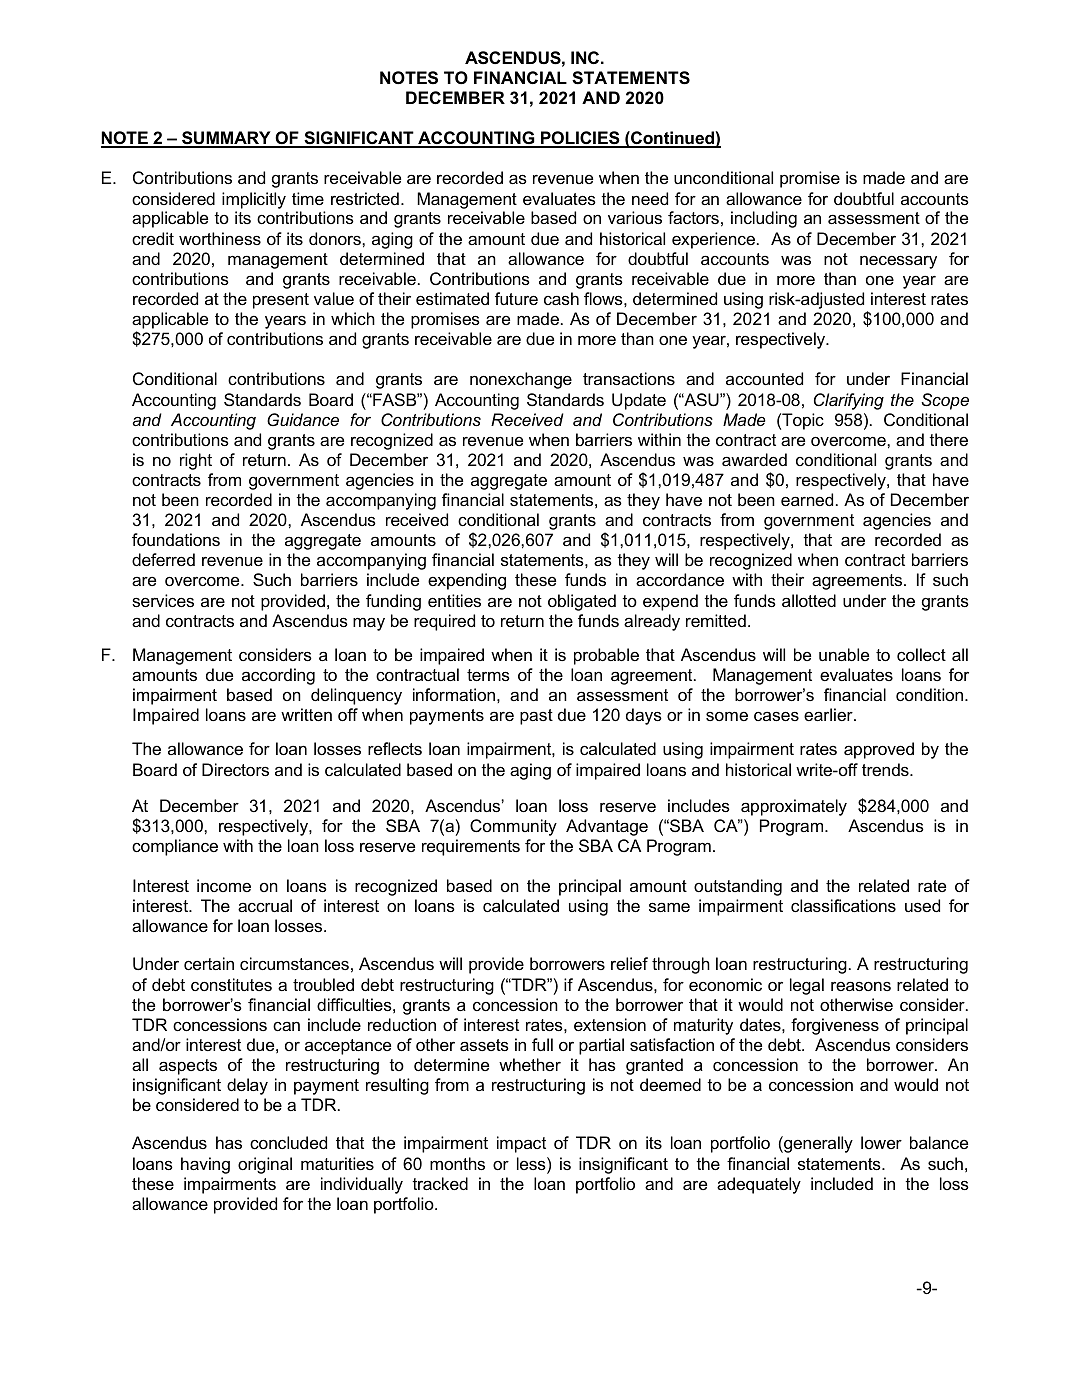  I want to click on Guidance, so click(303, 419).
